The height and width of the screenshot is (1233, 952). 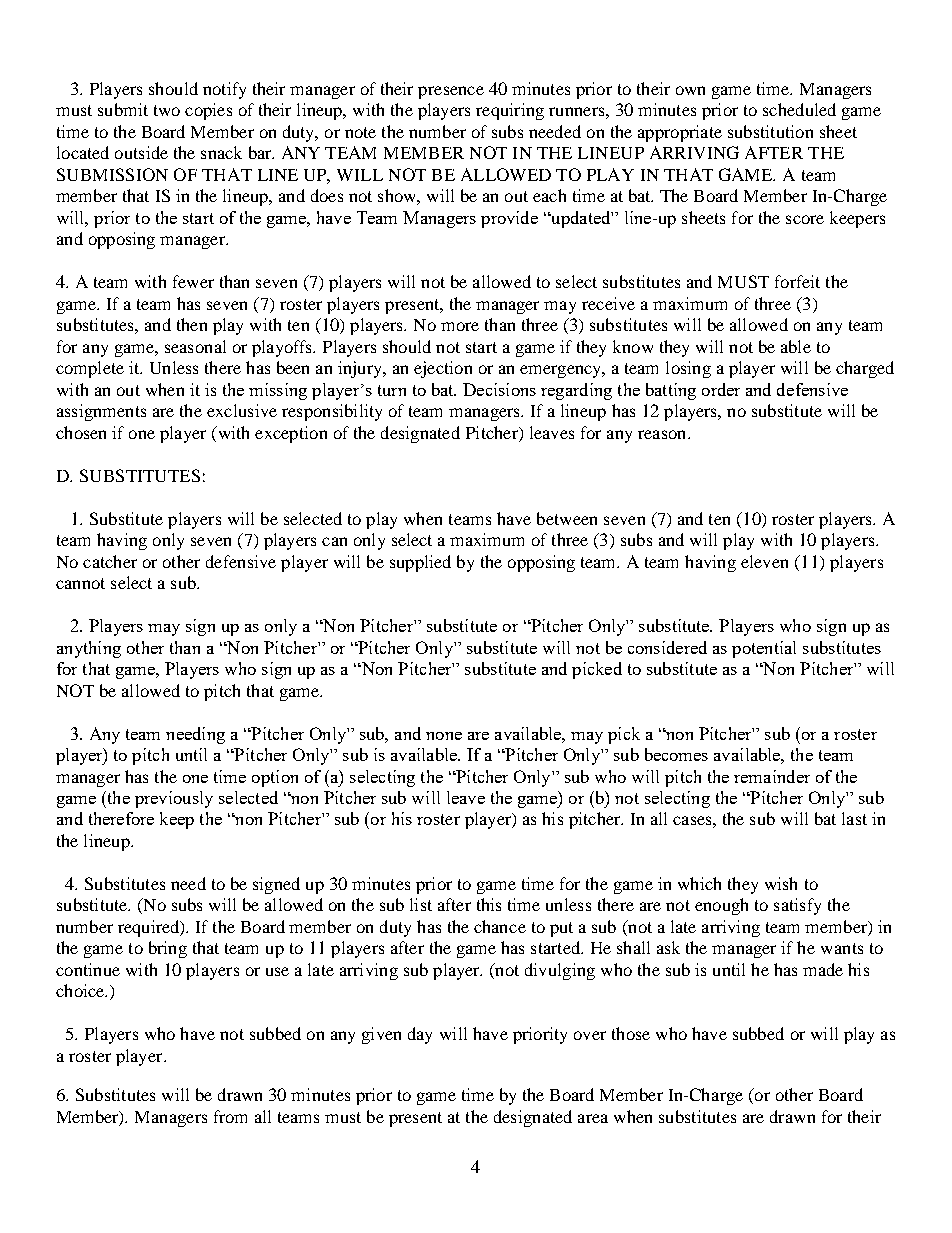 I want to click on two, so click(x=167, y=110).
